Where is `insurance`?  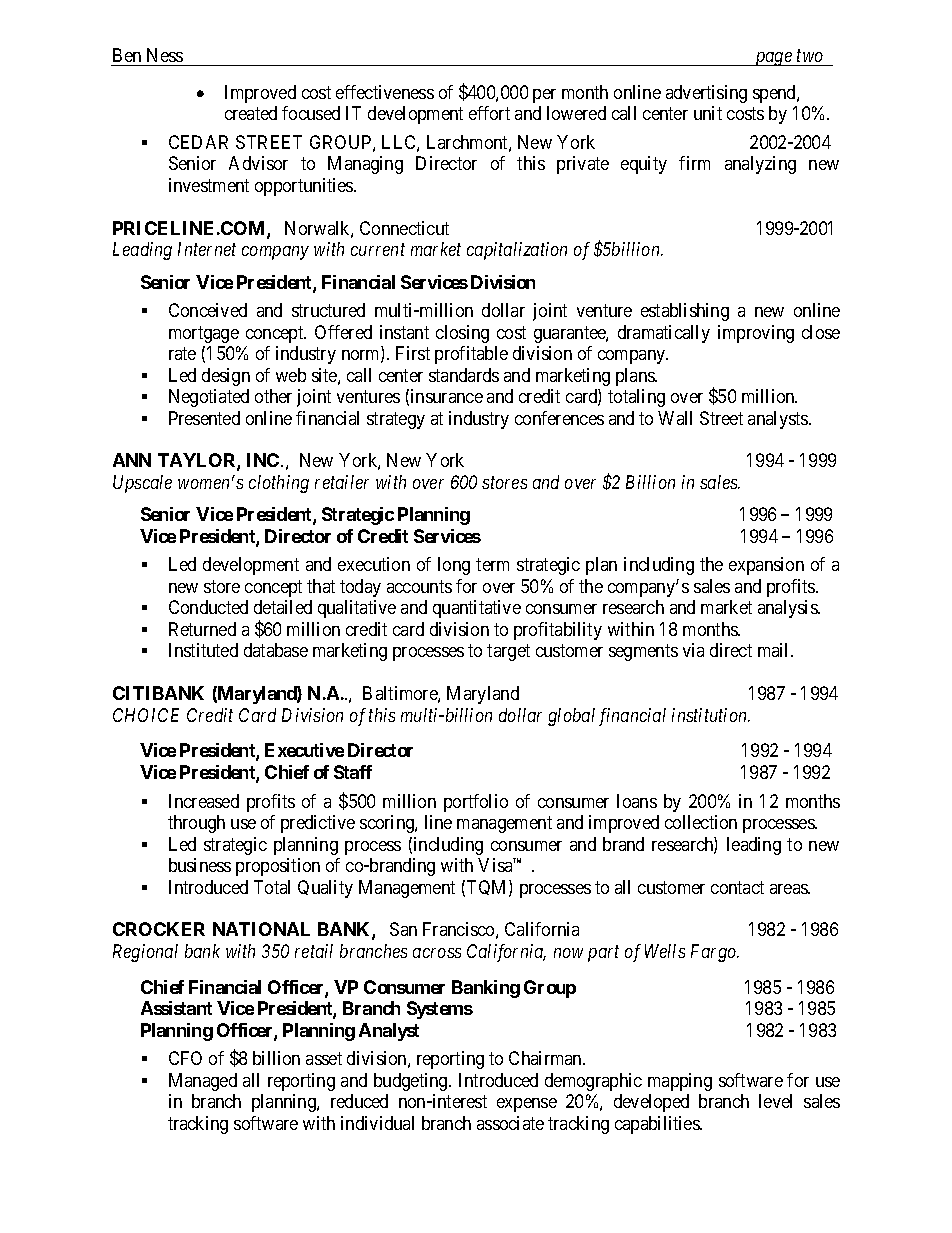 insurance is located at coordinates (447, 396).
